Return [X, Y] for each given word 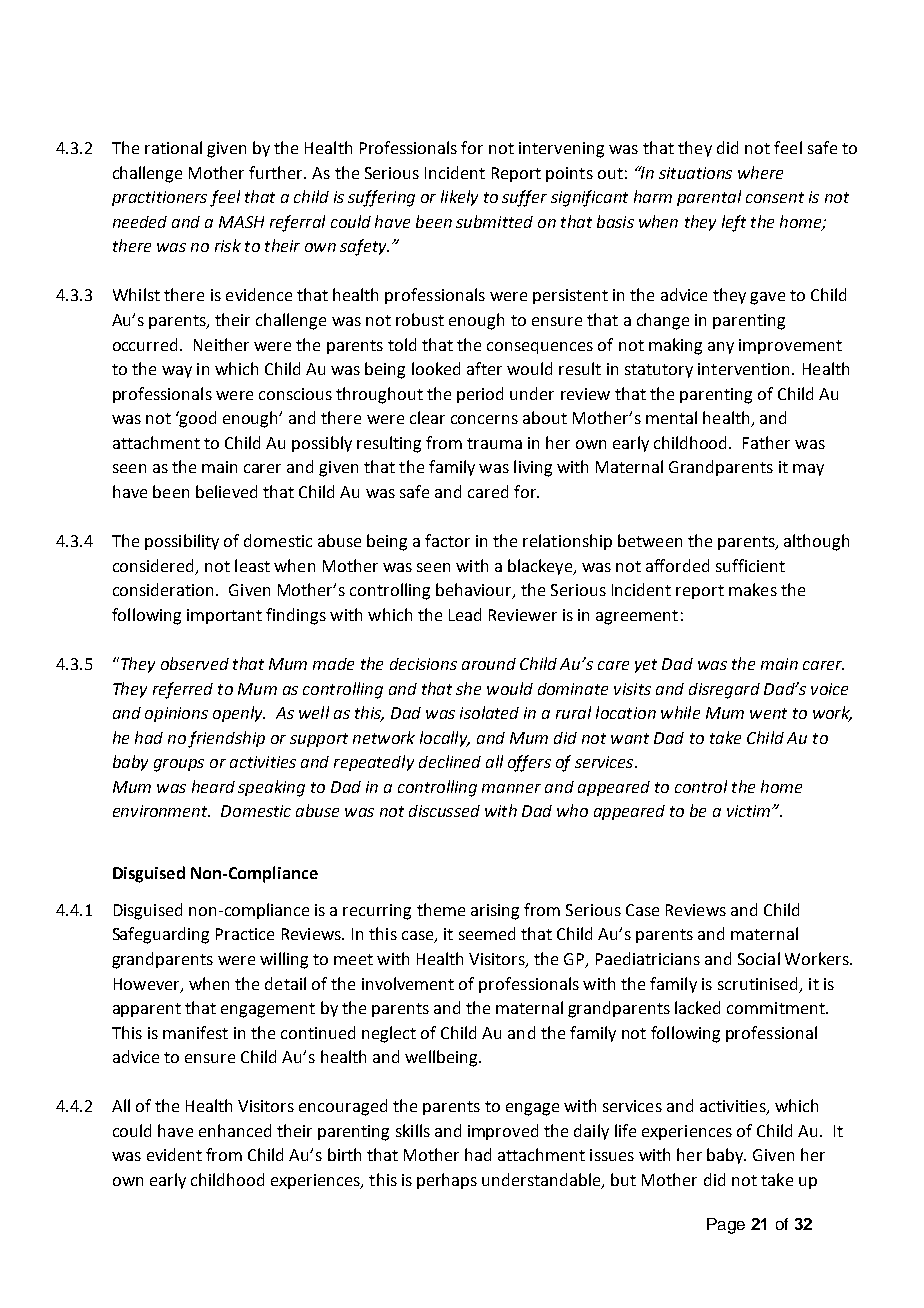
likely [459, 198]
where [760, 172]
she [468, 688]
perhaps [447, 1181]
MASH [241, 222]
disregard [724, 691]
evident [174, 1154]
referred [183, 690]
